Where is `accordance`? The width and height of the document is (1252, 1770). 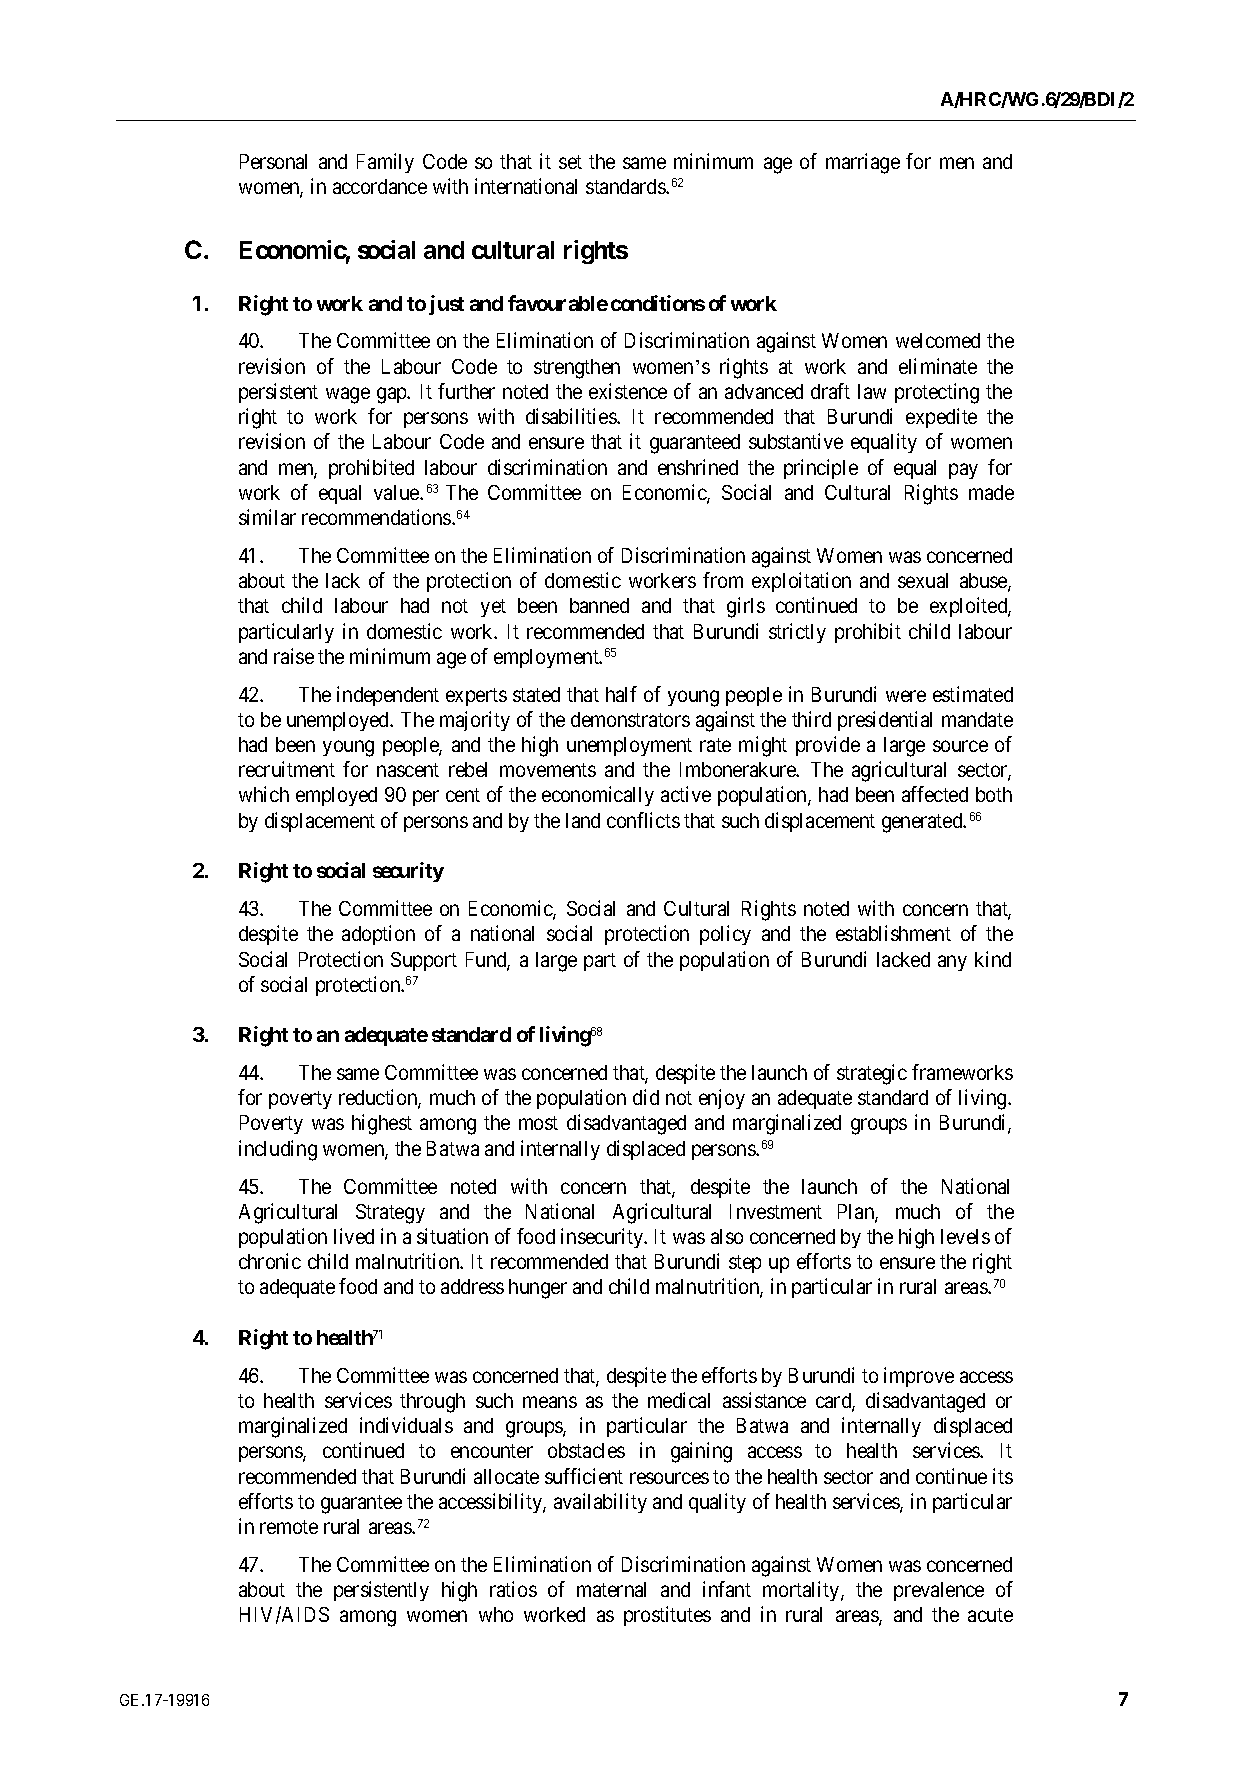
accordance is located at coordinates (380, 186).
